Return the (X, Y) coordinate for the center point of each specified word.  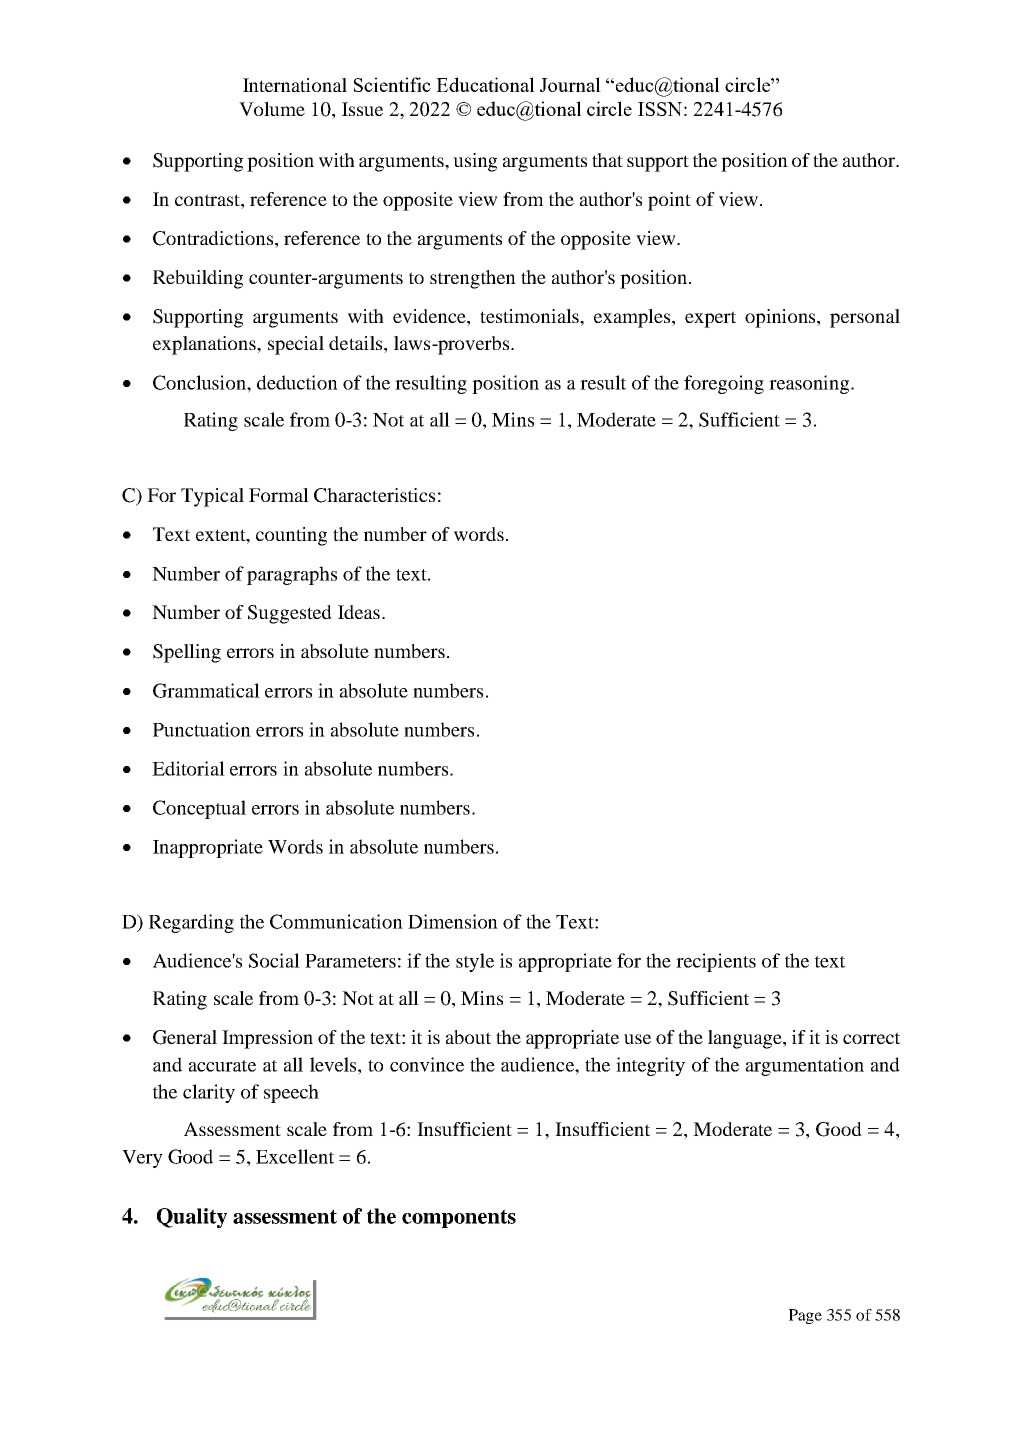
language (746, 1039)
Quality (192, 1218)
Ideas (359, 612)
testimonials (530, 316)
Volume (272, 109)
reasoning (810, 384)
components (459, 1218)
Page (805, 1316)
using (475, 162)
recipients (716, 962)
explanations (205, 345)
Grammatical (206, 690)
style (475, 962)
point (669, 201)
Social (274, 960)
